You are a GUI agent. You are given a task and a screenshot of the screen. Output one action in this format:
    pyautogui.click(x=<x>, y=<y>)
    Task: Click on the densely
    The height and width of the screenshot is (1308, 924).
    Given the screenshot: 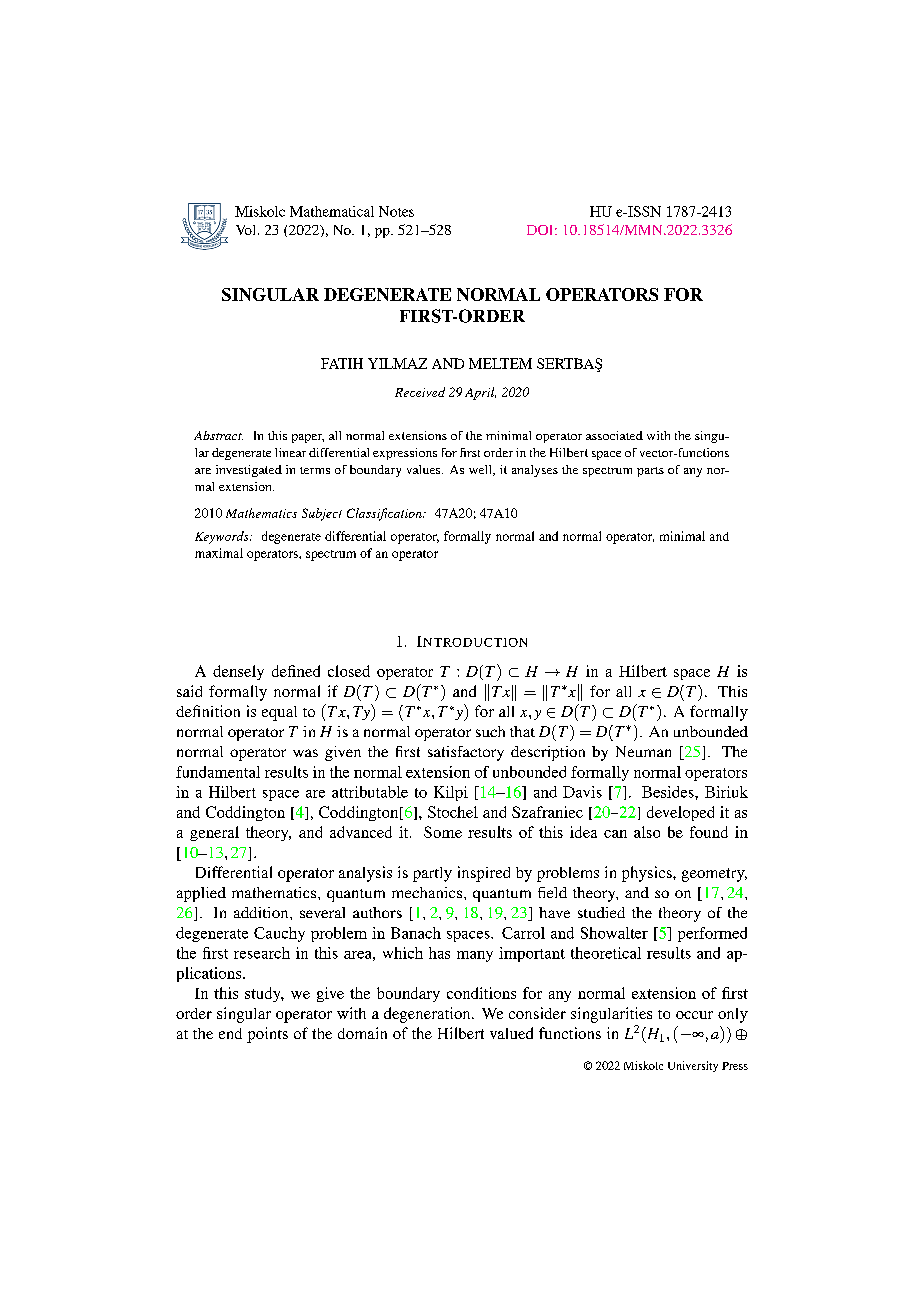 What is the action you would take?
    pyautogui.click(x=238, y=672)
